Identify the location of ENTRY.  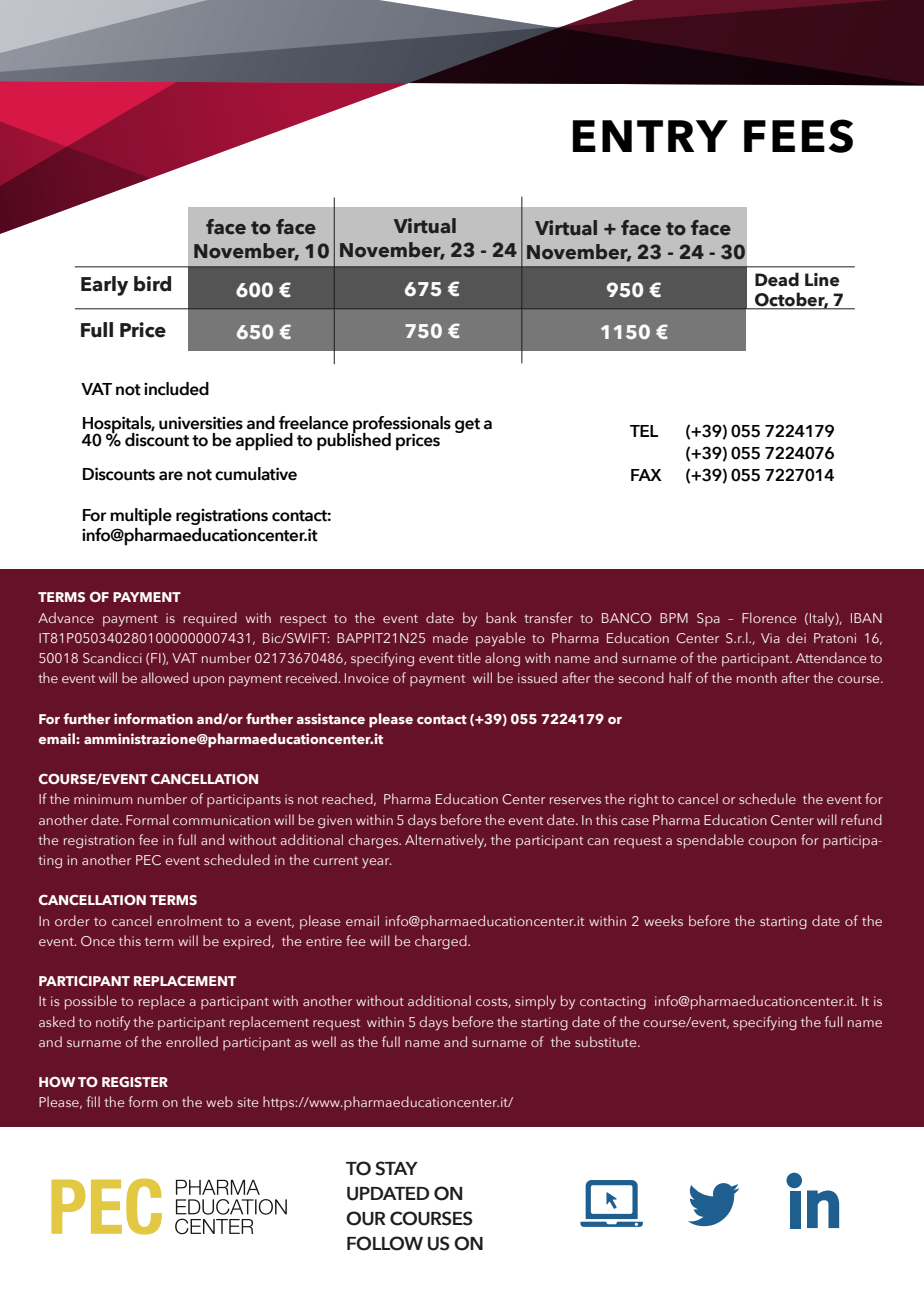
(650, 136).
